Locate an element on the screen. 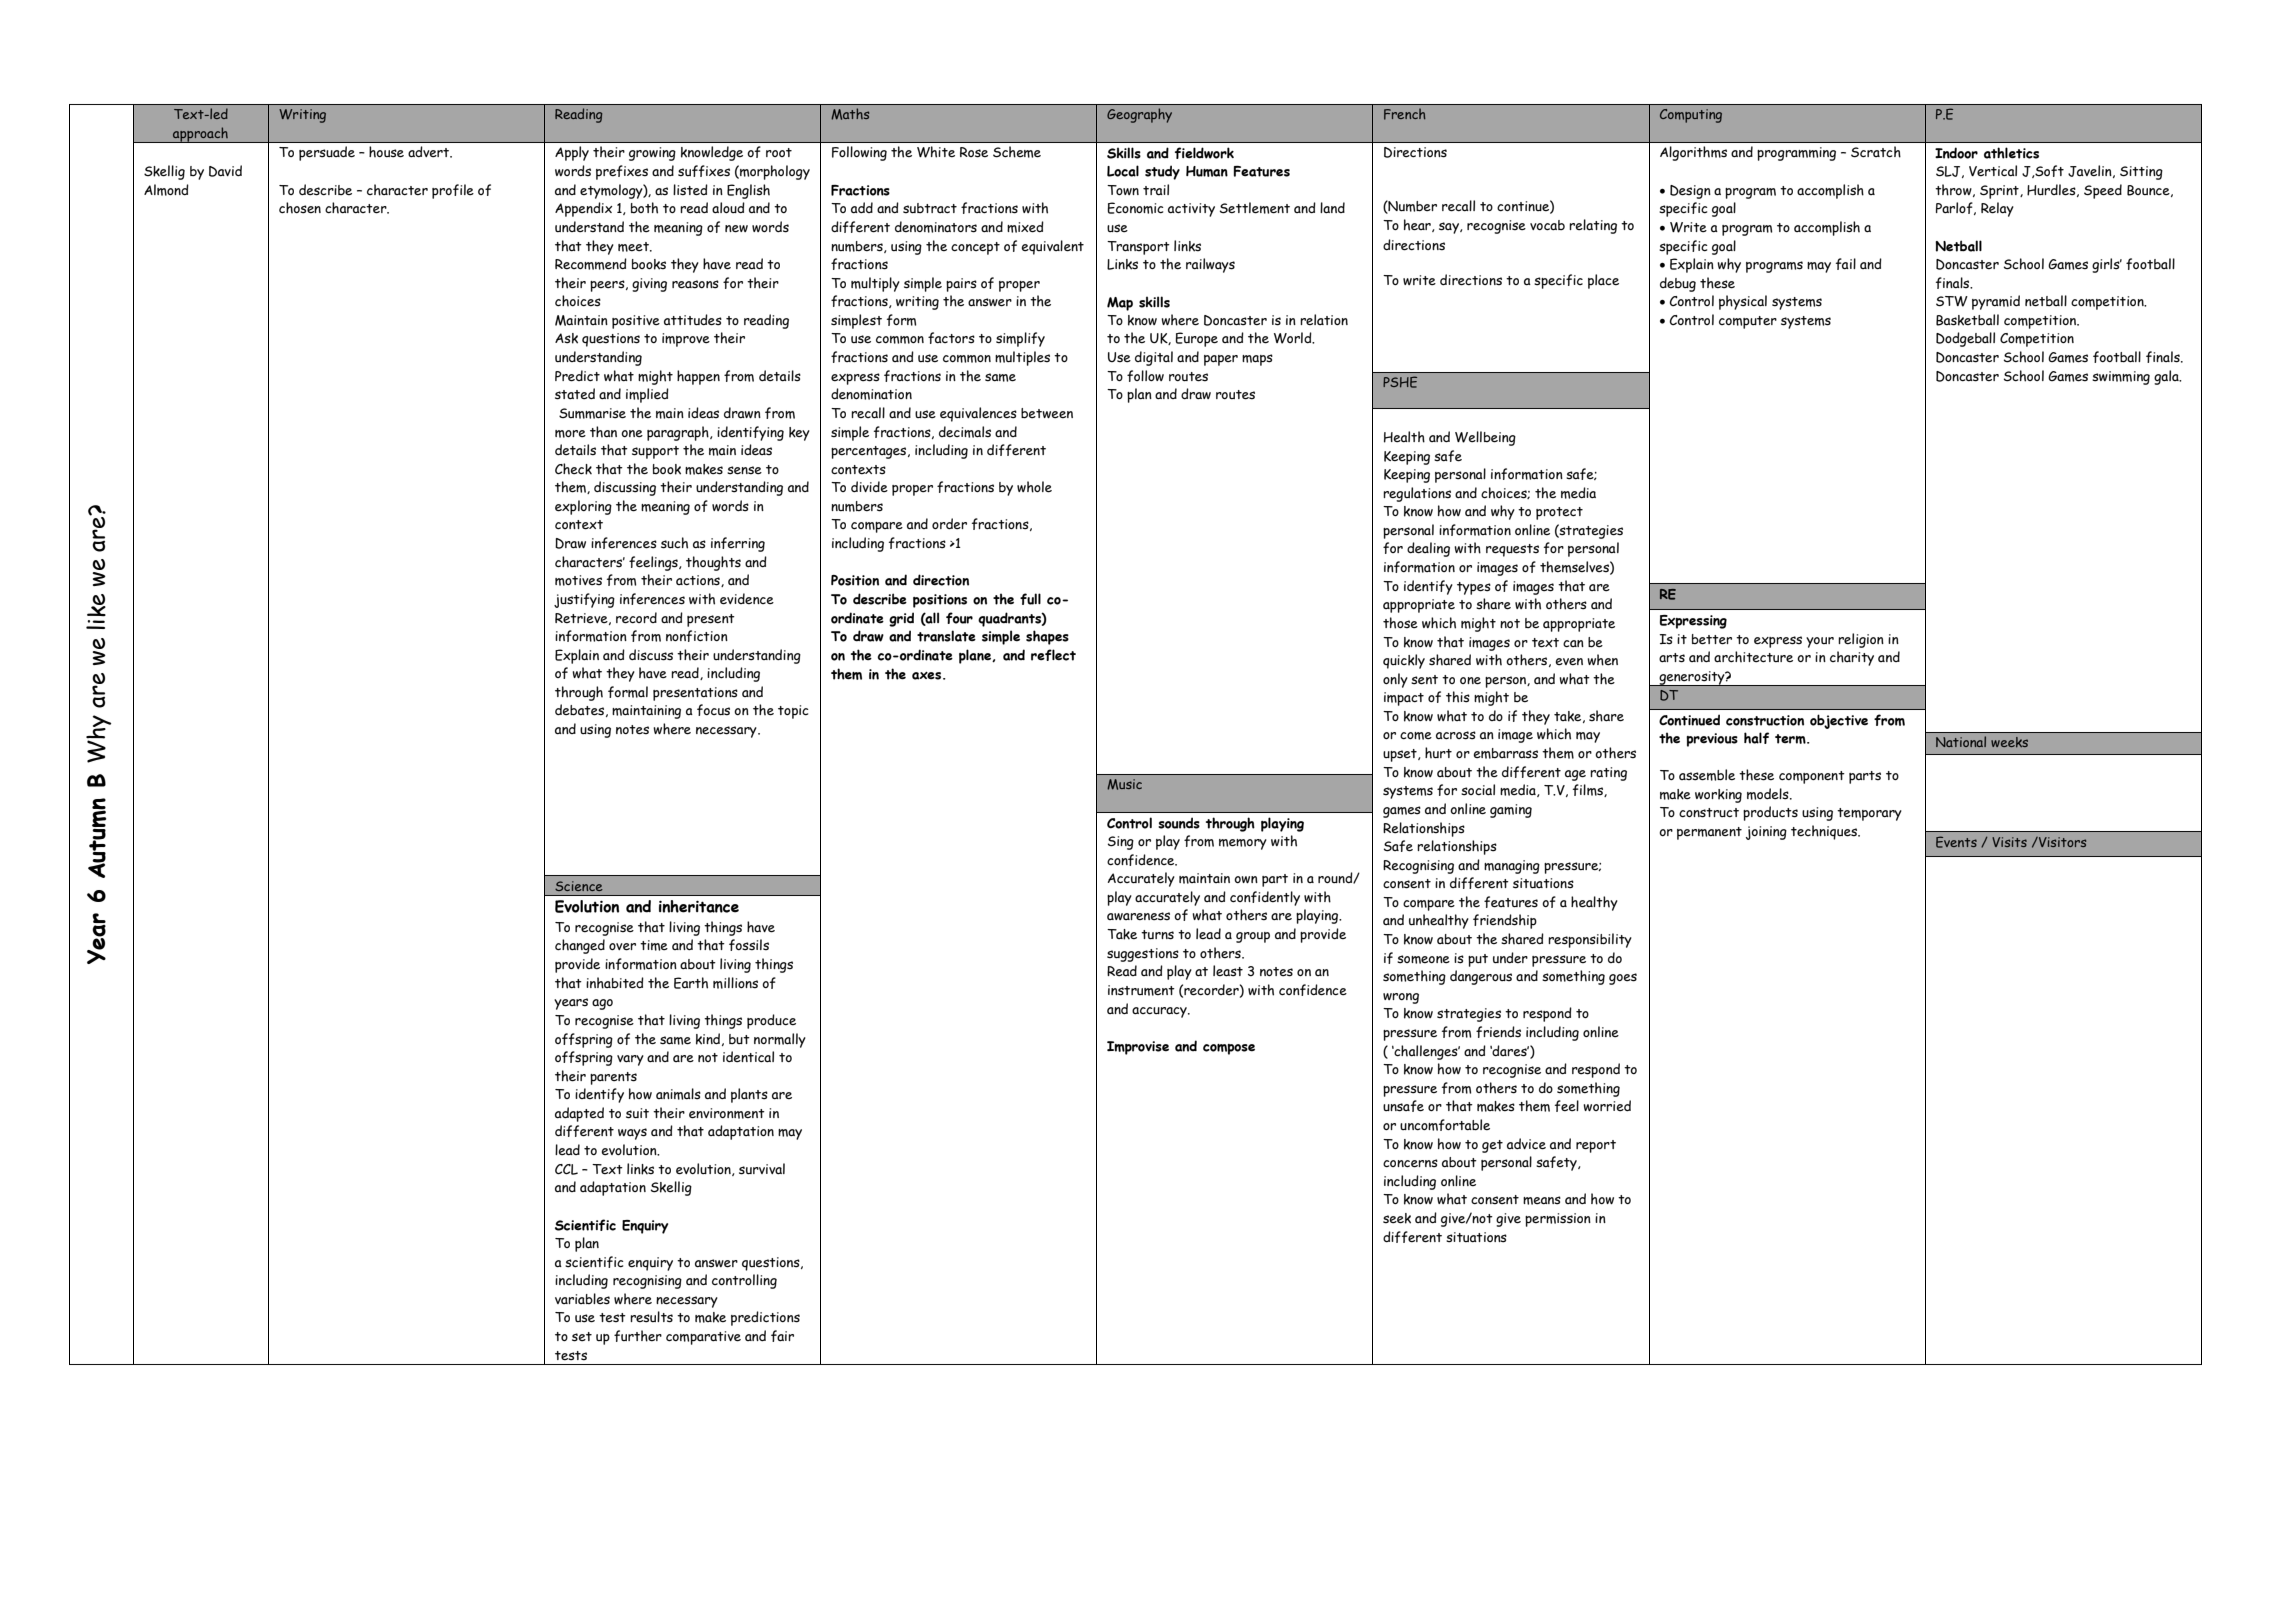 Image resolution: width=2270 pixels, height=1605 pixels. exploring is located at coordinates (583, 507).
